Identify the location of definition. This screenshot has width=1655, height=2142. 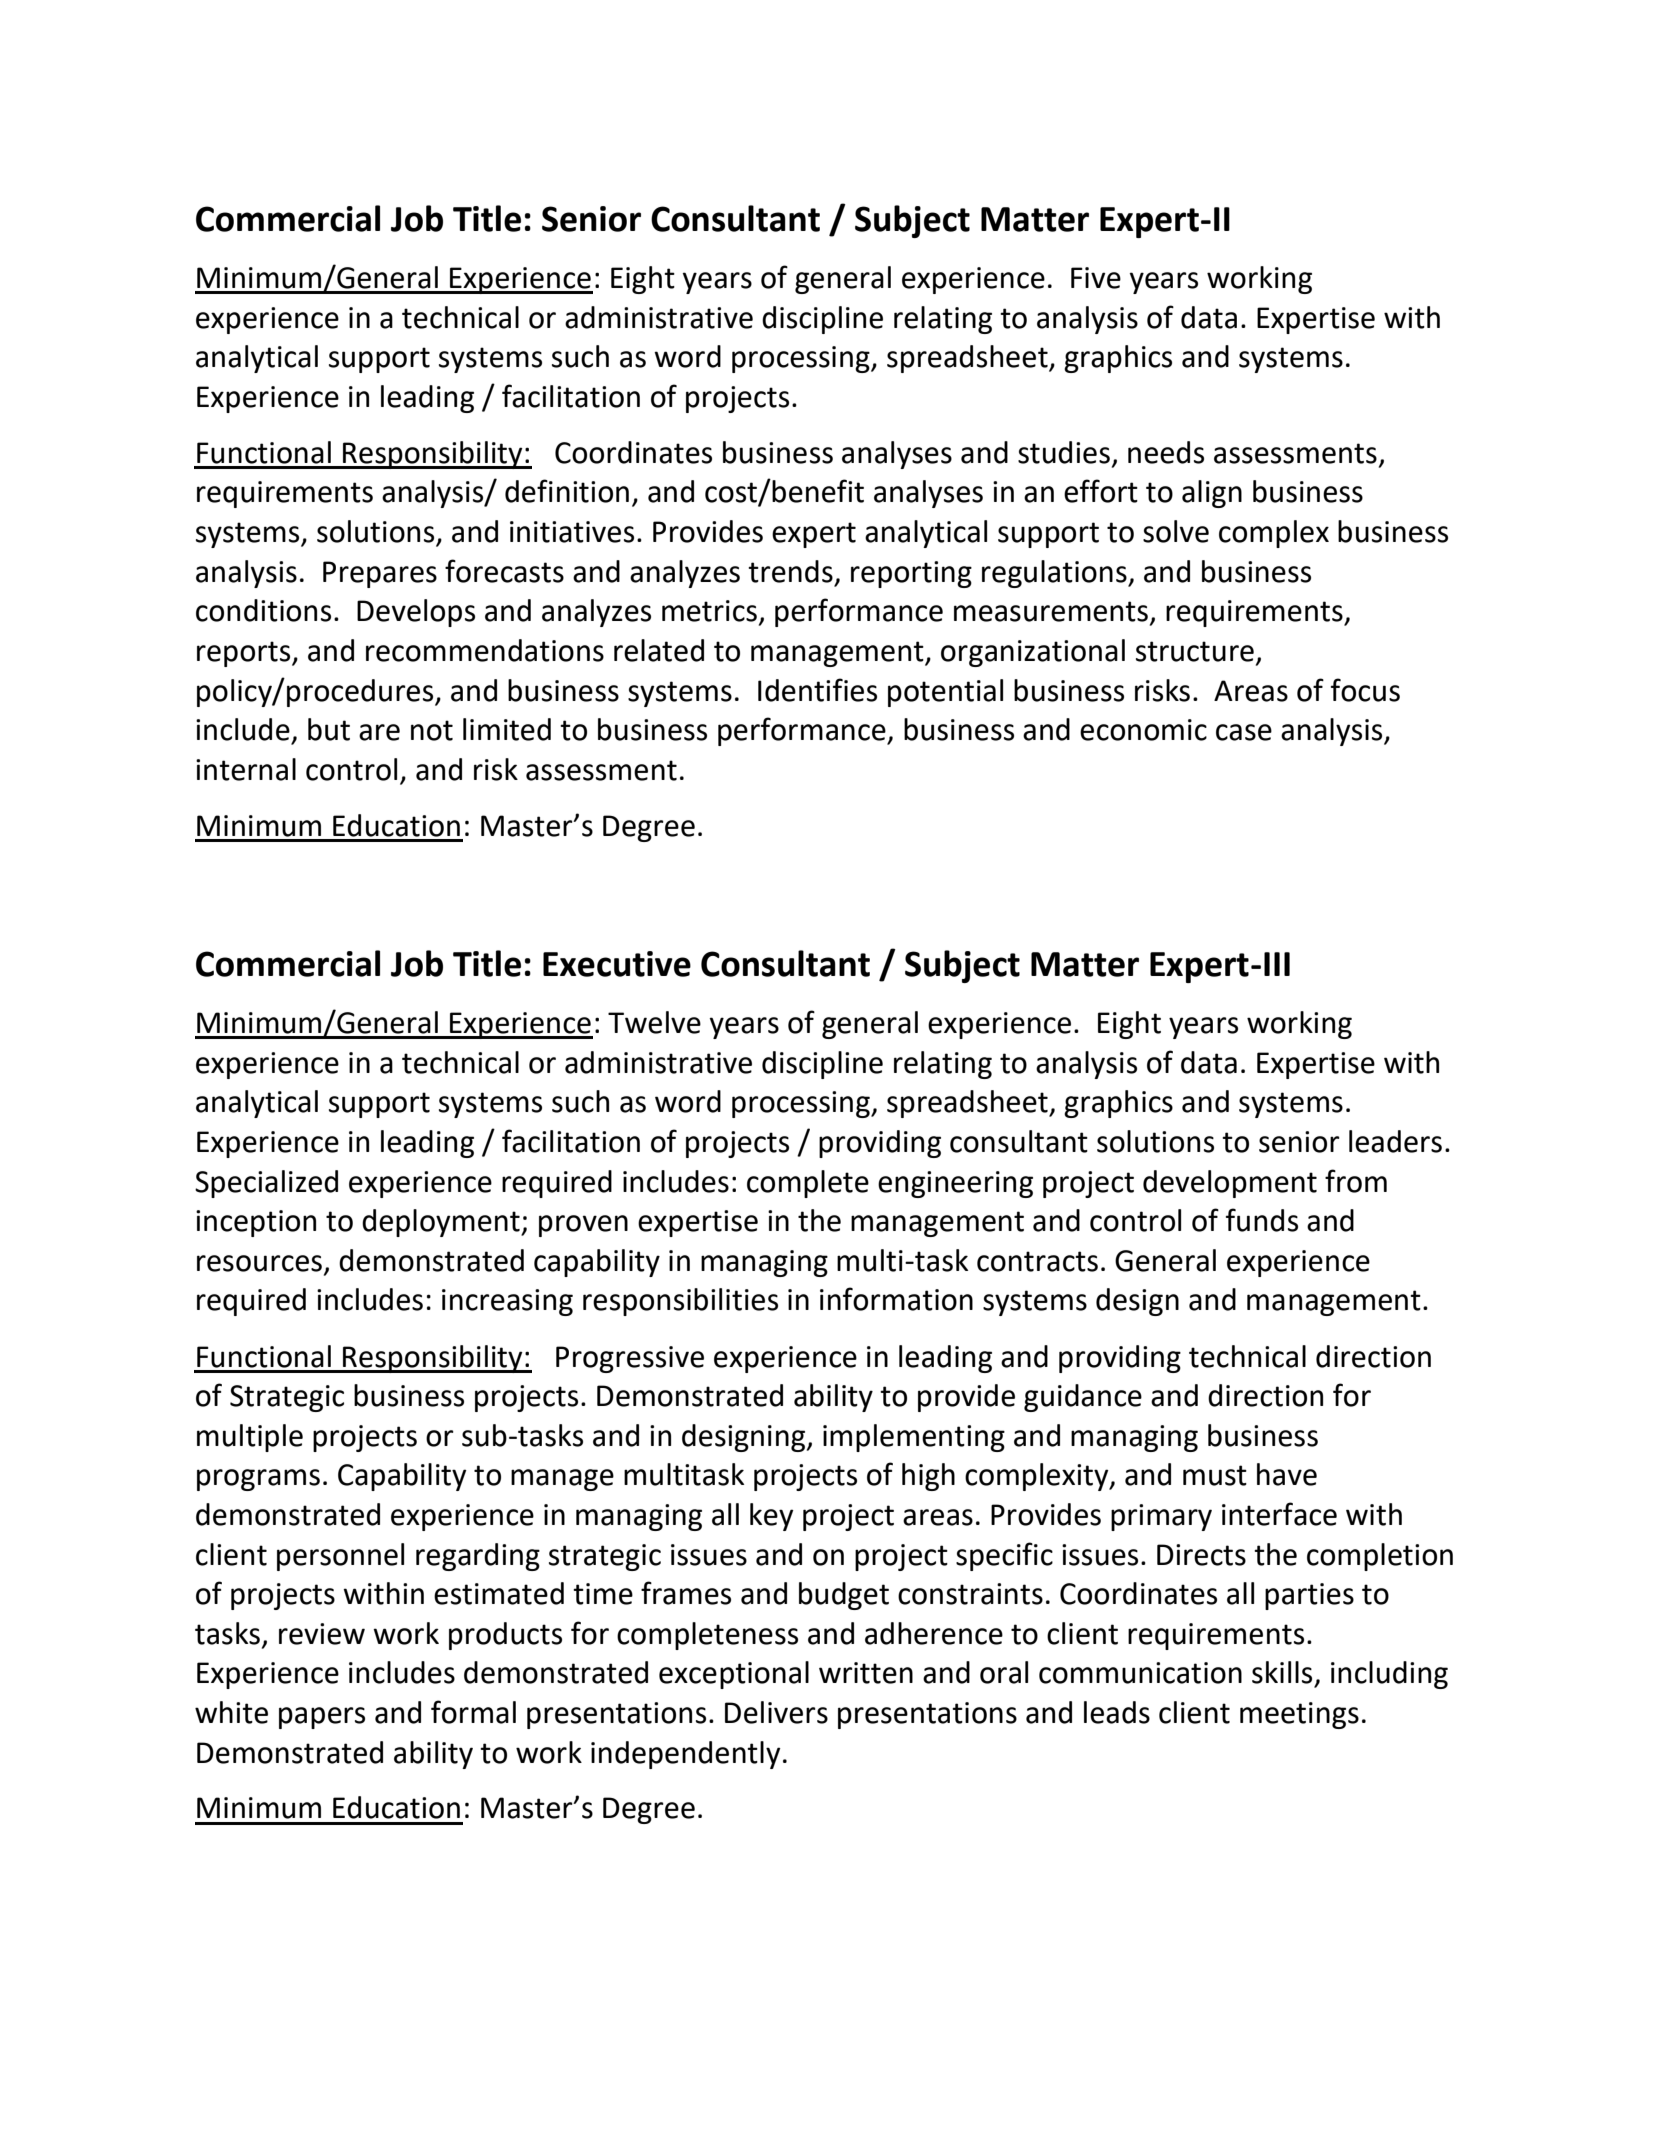
(567, 491).
